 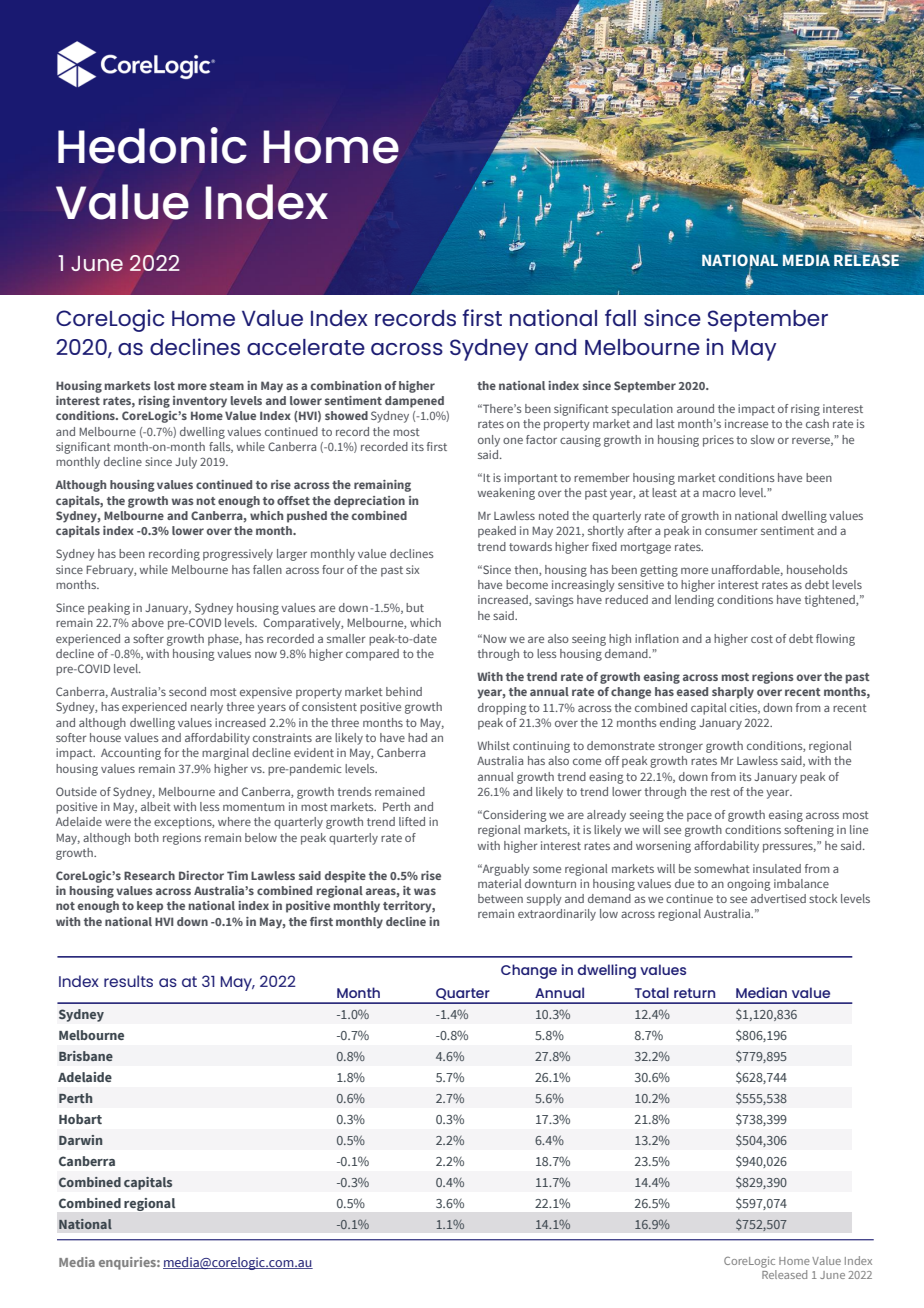 What do you see at coordinates (346, 385) in the document?
I see `combination` at bounding box center [346, 385].
